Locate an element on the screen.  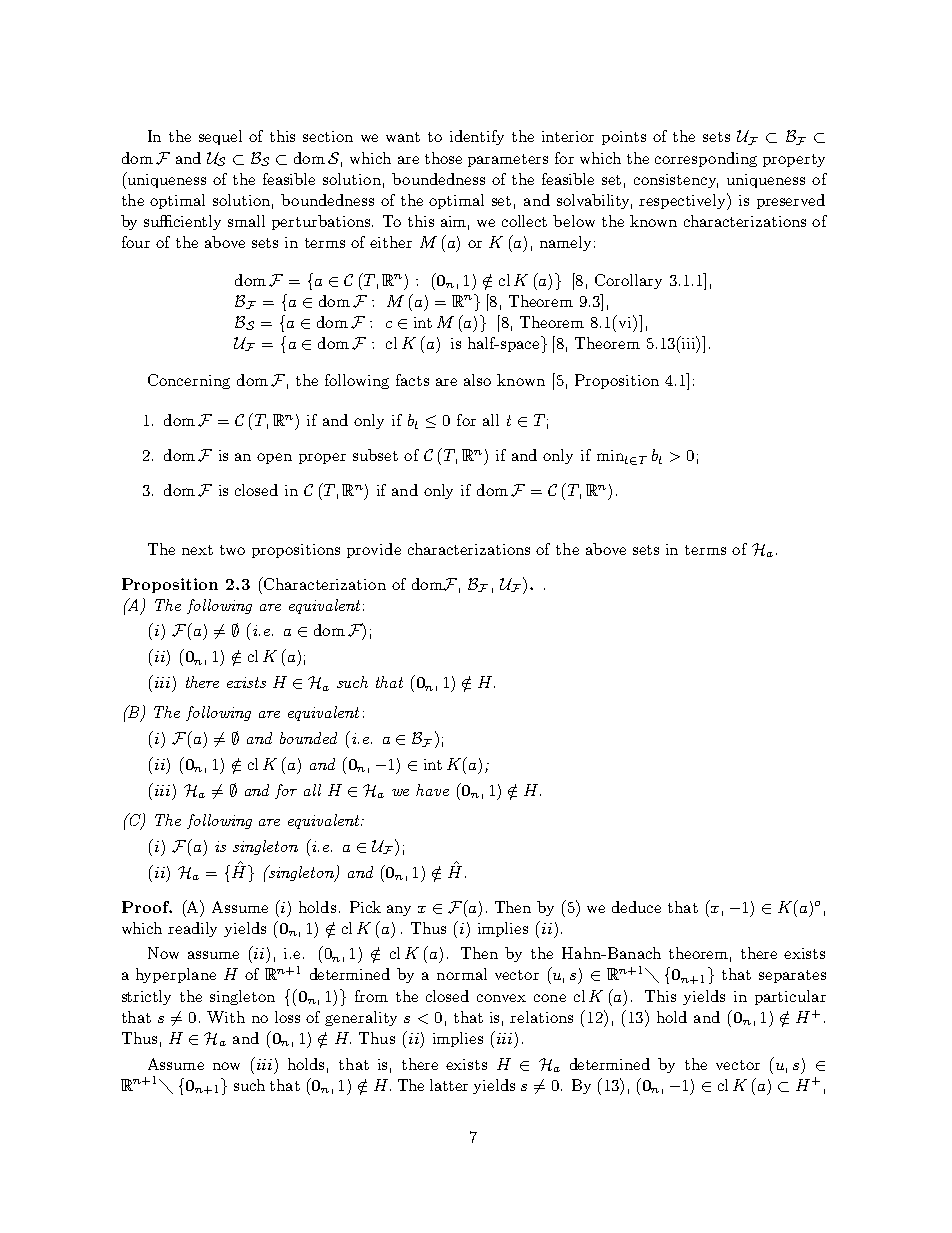
provide is located at coordinates (374, 550).
